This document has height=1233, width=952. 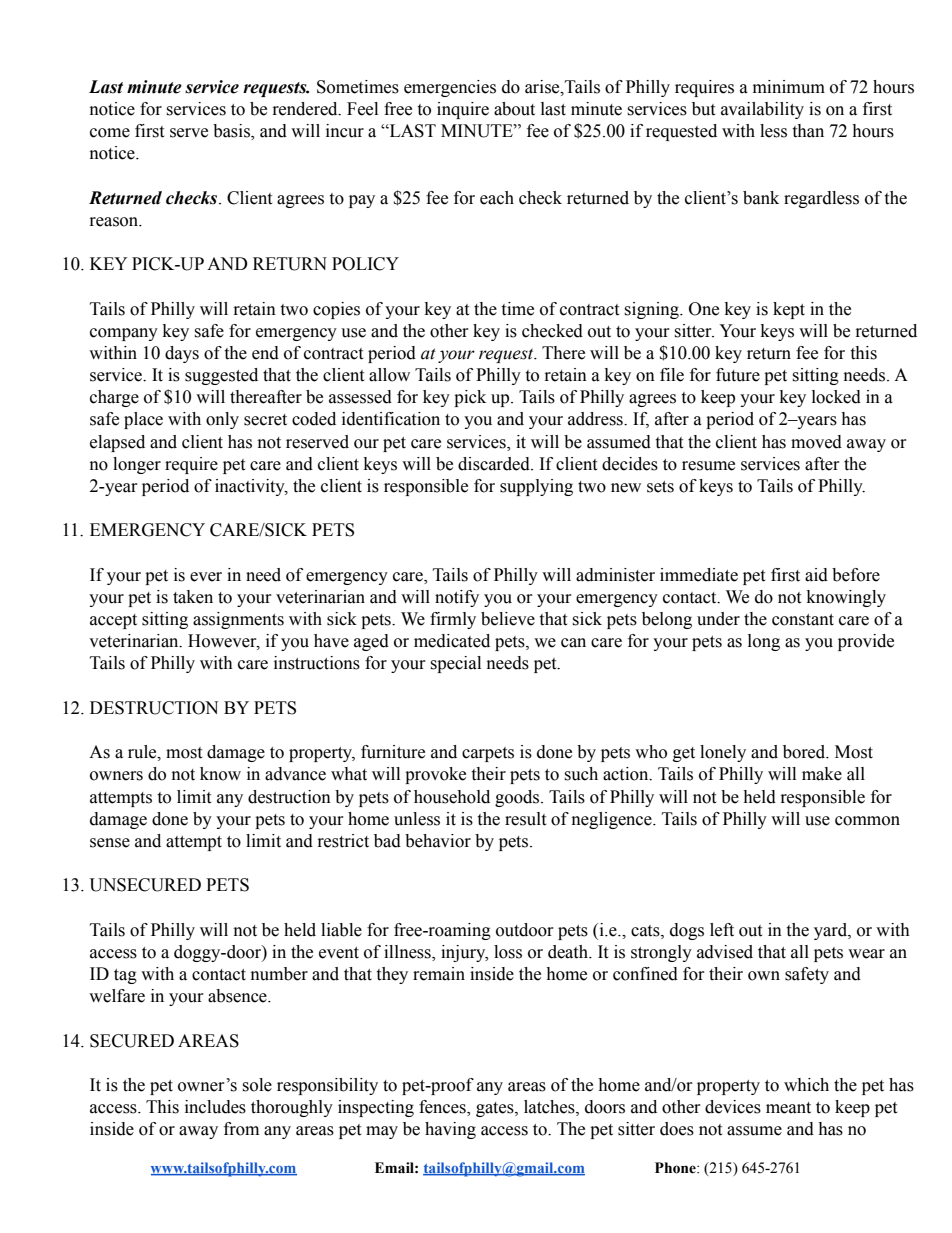 I want to click on advance, so click(x=295, y=774).
